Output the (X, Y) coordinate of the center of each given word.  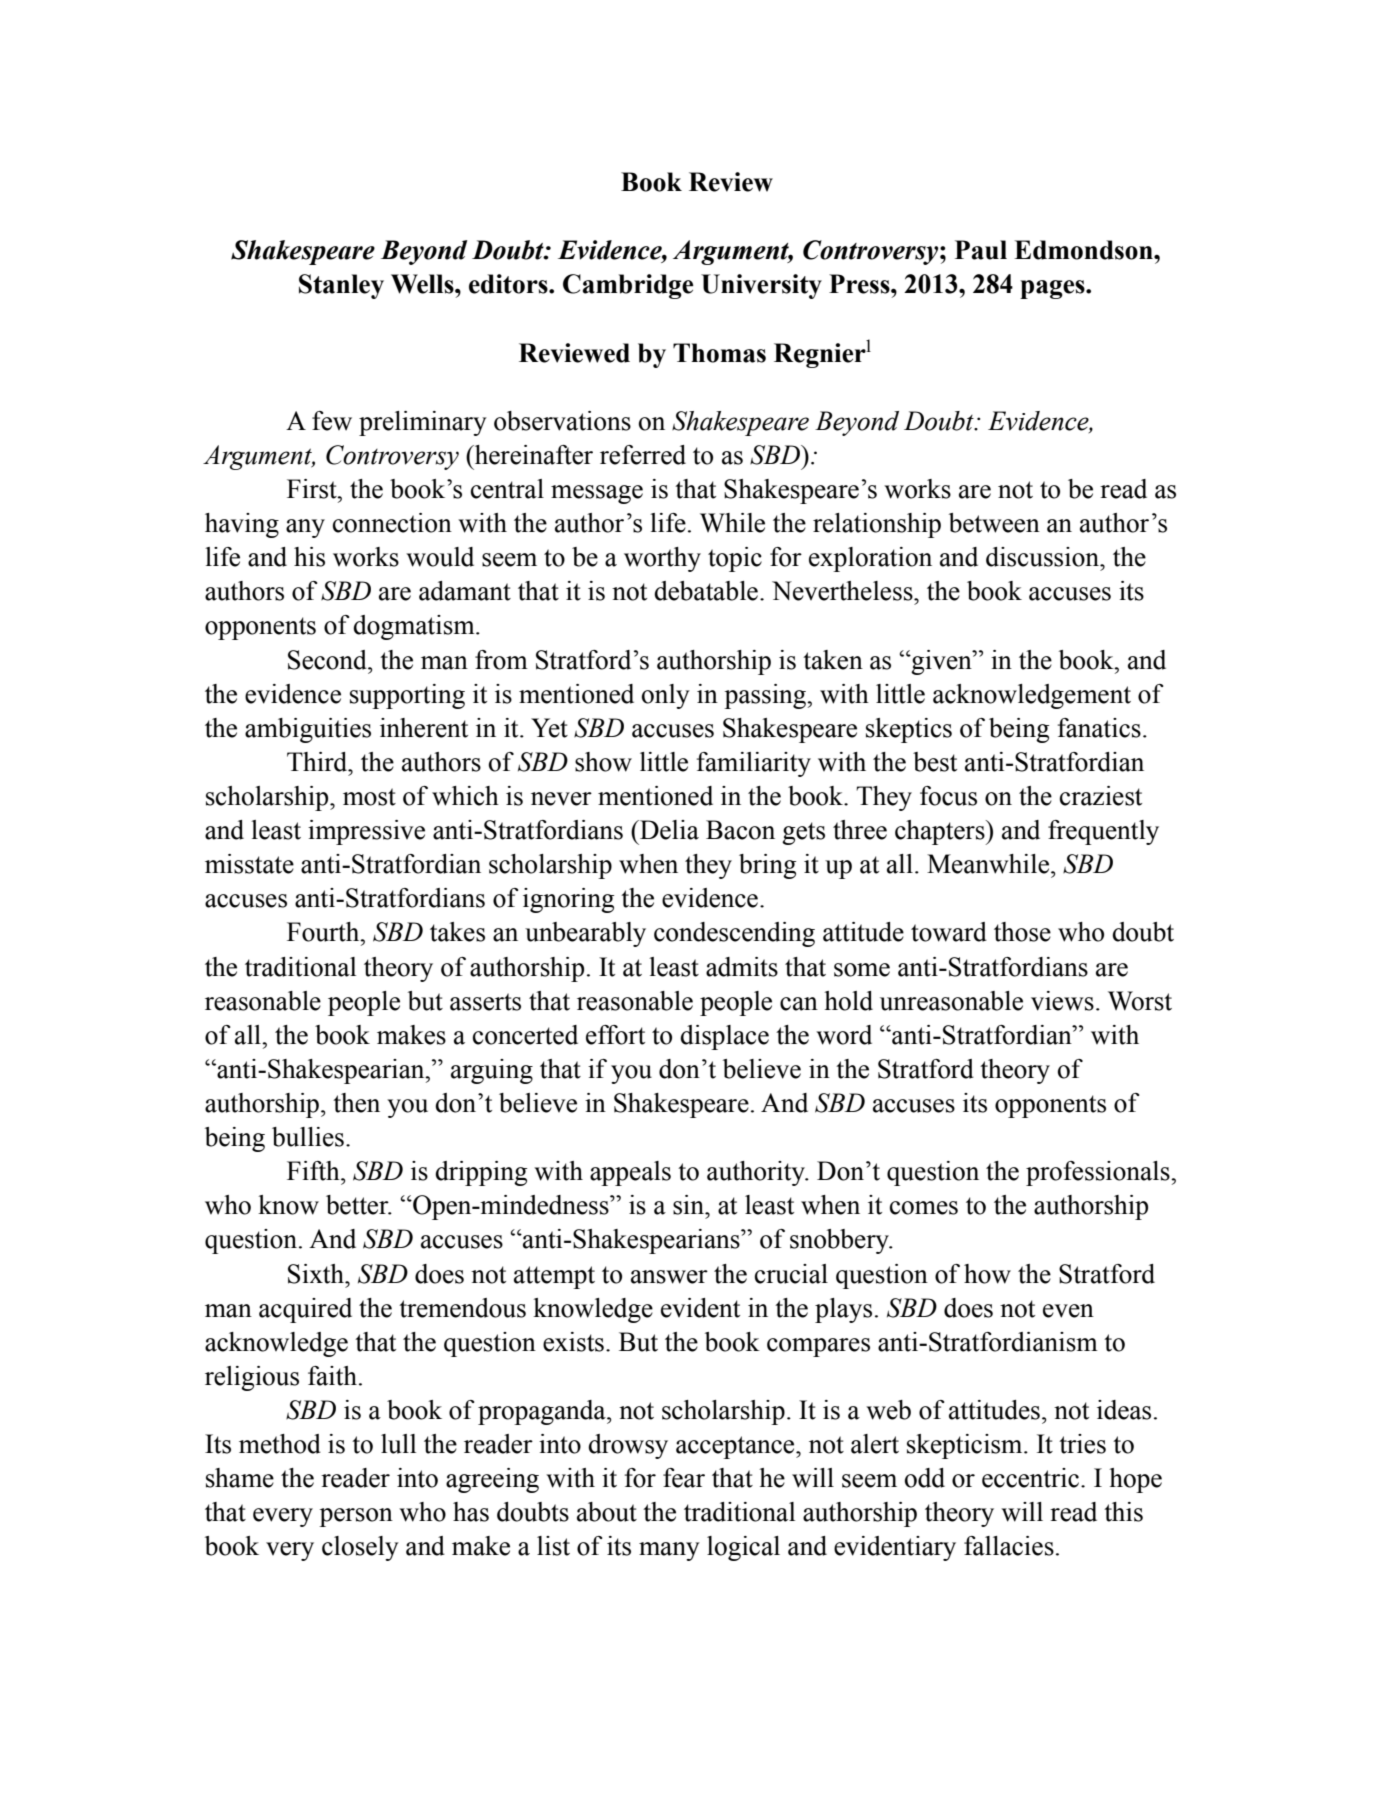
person (356, 1517)
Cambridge (628, 286)
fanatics (1099, 728)
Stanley (341, 286)
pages (1053, 289)
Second (328, 660)
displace (724, 1037)
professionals (1099, 1173)
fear (684, 1478)
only (666, 696)
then (356, 1103)
